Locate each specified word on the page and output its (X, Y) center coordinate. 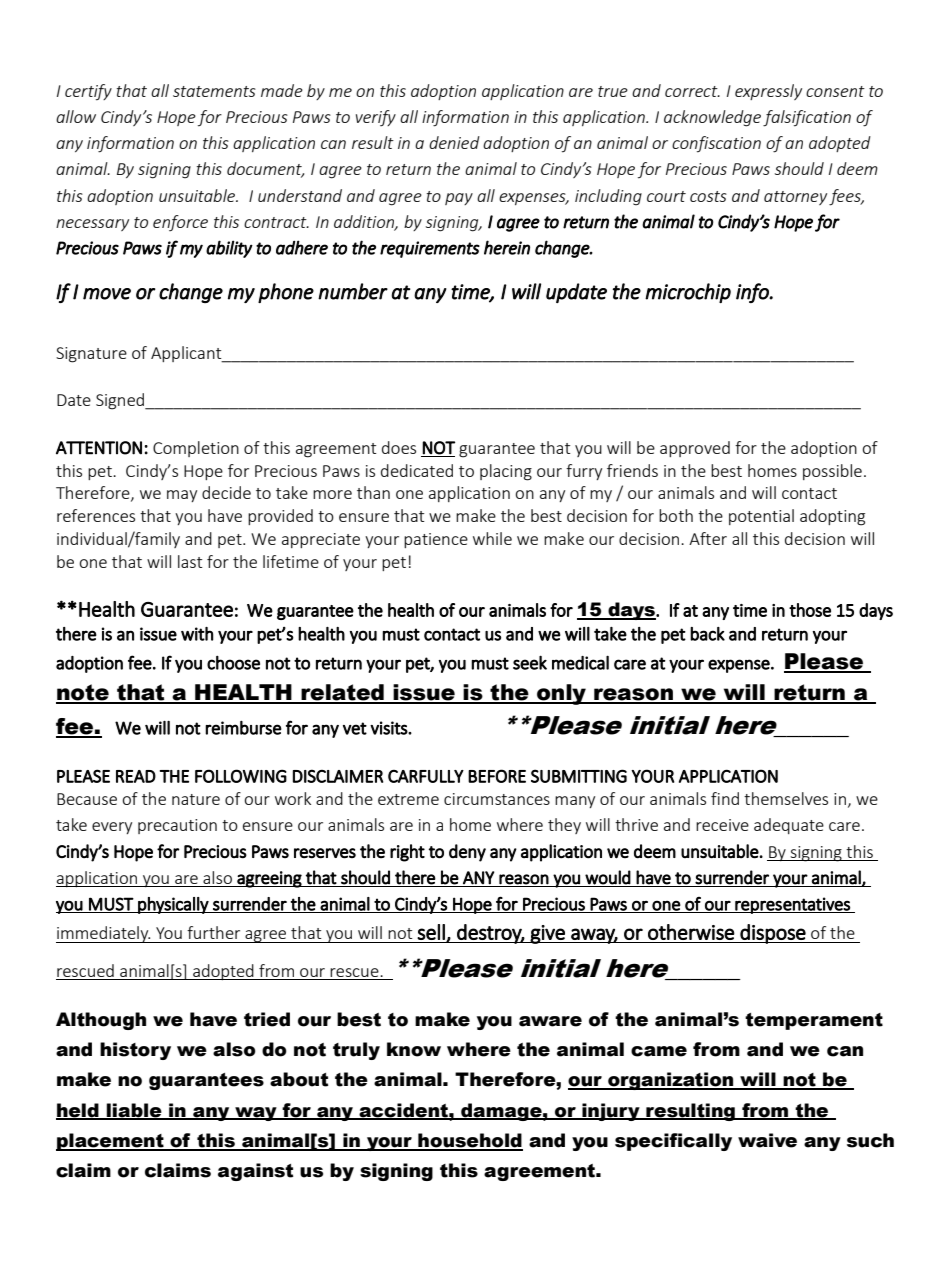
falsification (807, 118)
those (810, 610)
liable (134, 1111)
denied (454, 142)
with (197, 634)
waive (767, 1140)
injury (611, 1112)
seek (530, 662)
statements (214, 91)
